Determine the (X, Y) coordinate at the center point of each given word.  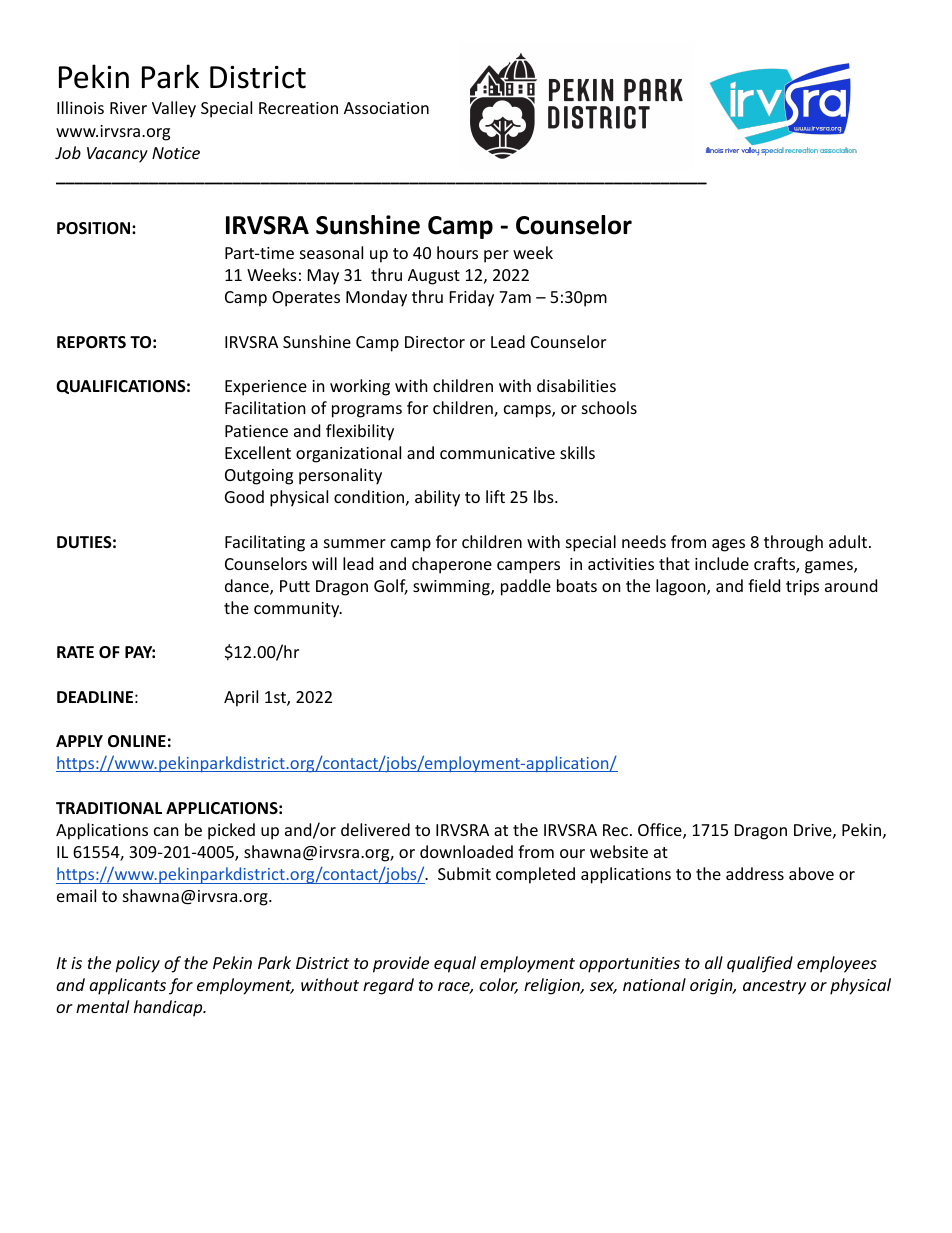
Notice (176, 153)
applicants (127, 986)
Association (386, 108)
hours (457, 252)
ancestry (774, 987)
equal (455, 964)
